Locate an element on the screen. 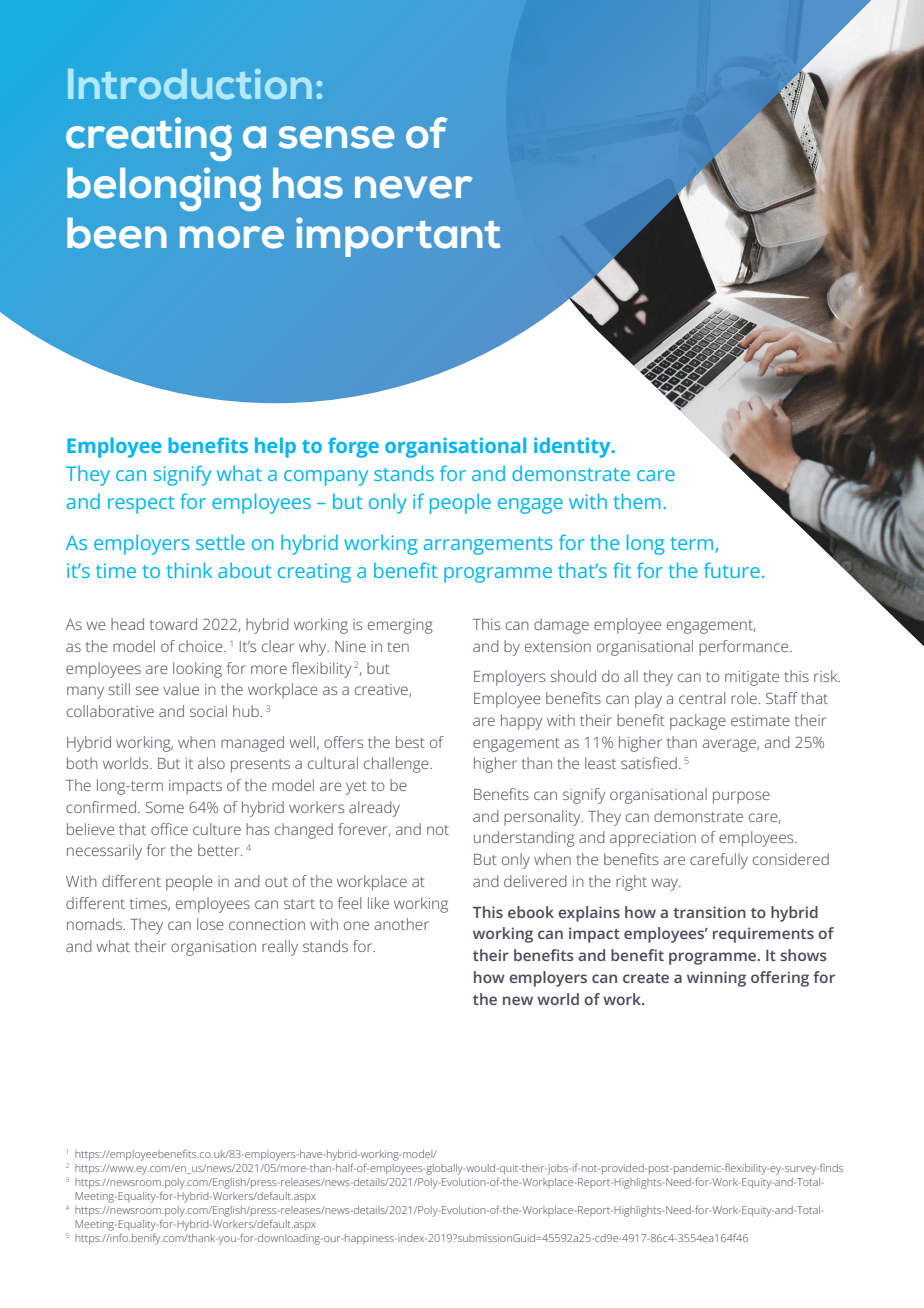 The height and width of the screenshot is (1308, 924). help is located at coordinates (275, 447).
